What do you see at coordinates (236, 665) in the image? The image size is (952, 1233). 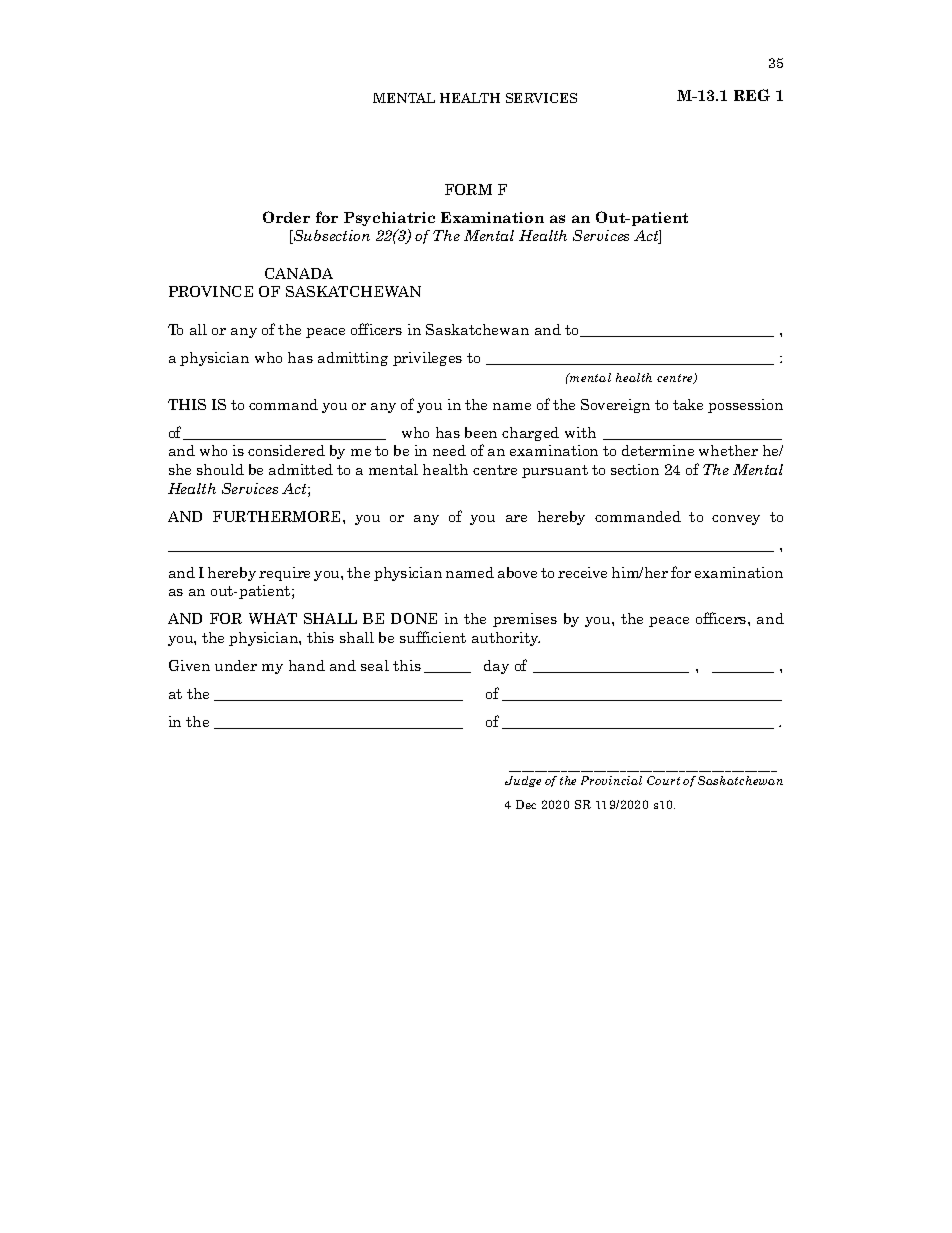 I see `under` at bounding box center [236, 665].
